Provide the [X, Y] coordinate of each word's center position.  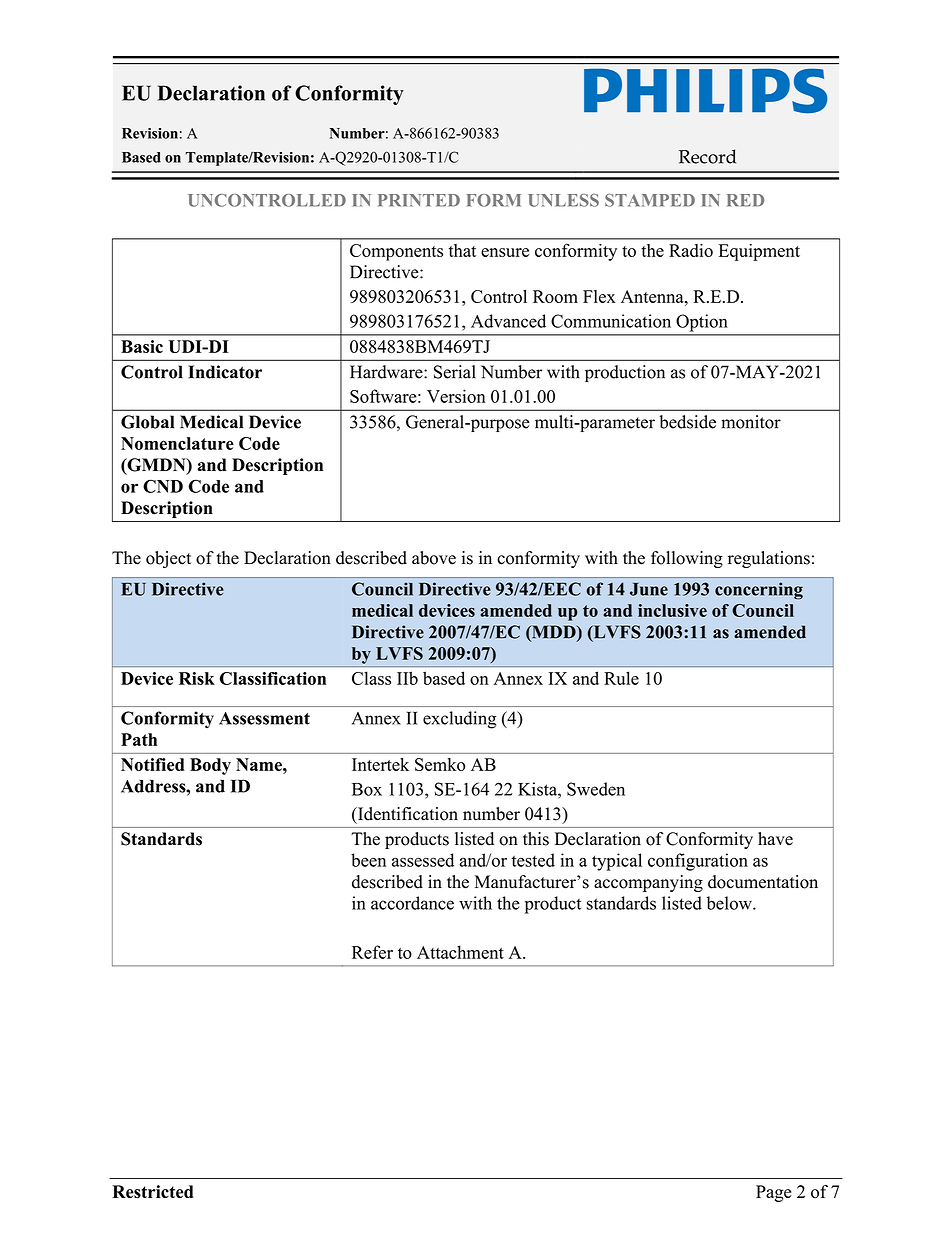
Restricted [153, 1192]
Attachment [460, 952]
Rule [621, 678]
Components [396, 252]
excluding [459, 720]
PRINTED [419, 200]
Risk [197, 678]
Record [707, 156]
